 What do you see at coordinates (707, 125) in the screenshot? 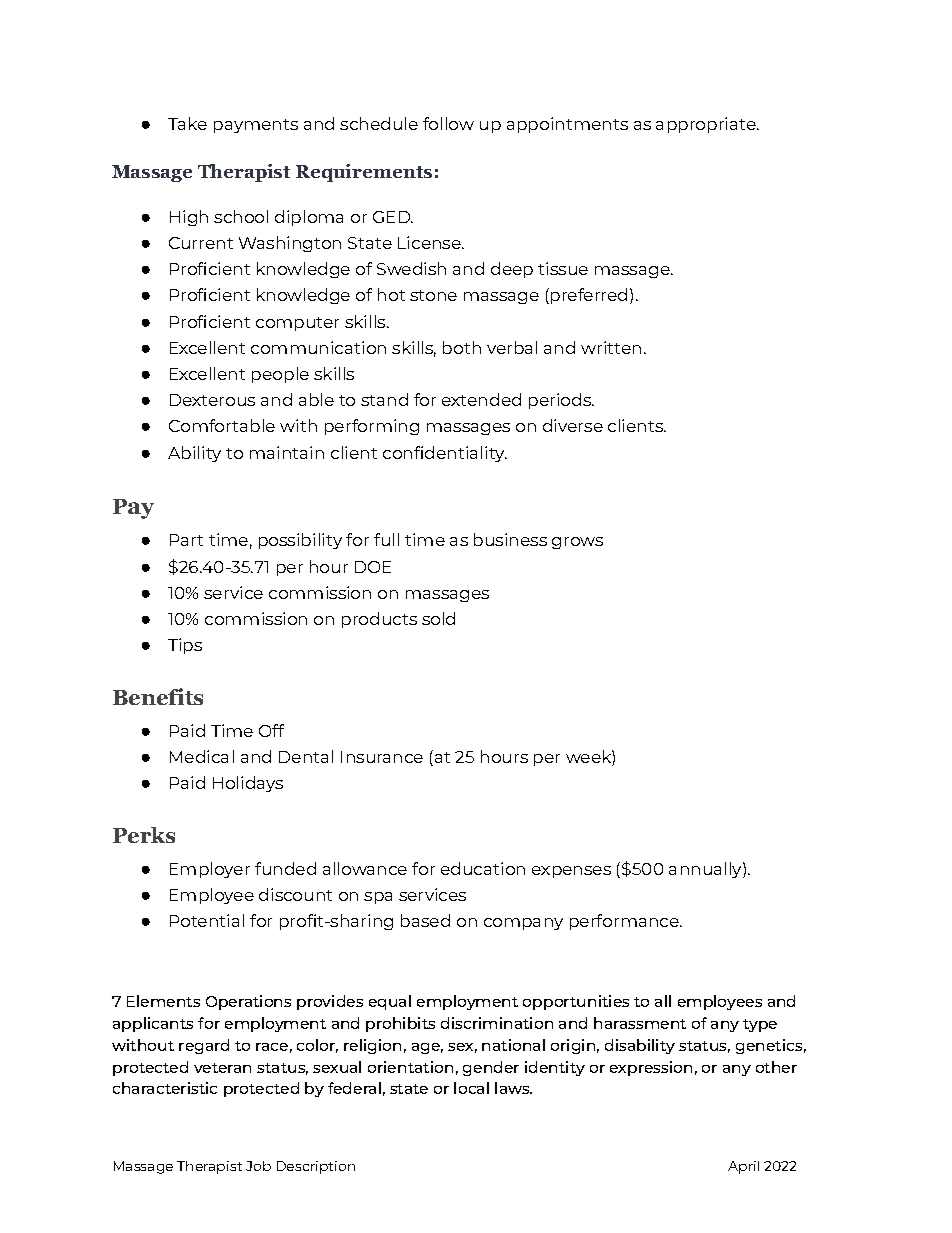
I see `appropriate` at bounding box center [707, 125].
